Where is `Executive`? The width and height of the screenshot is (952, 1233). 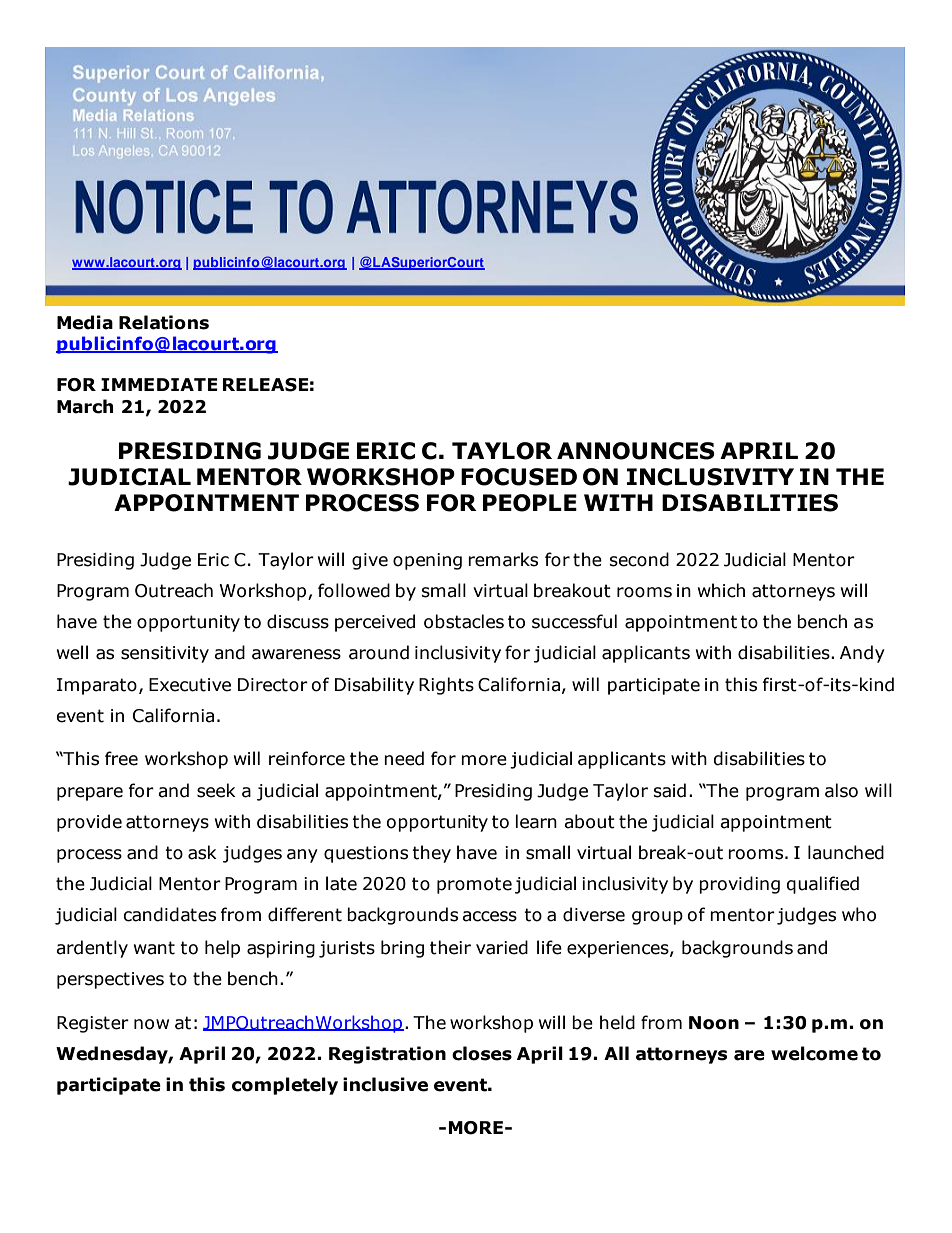 Executive is located at coordinates (190, 685).
